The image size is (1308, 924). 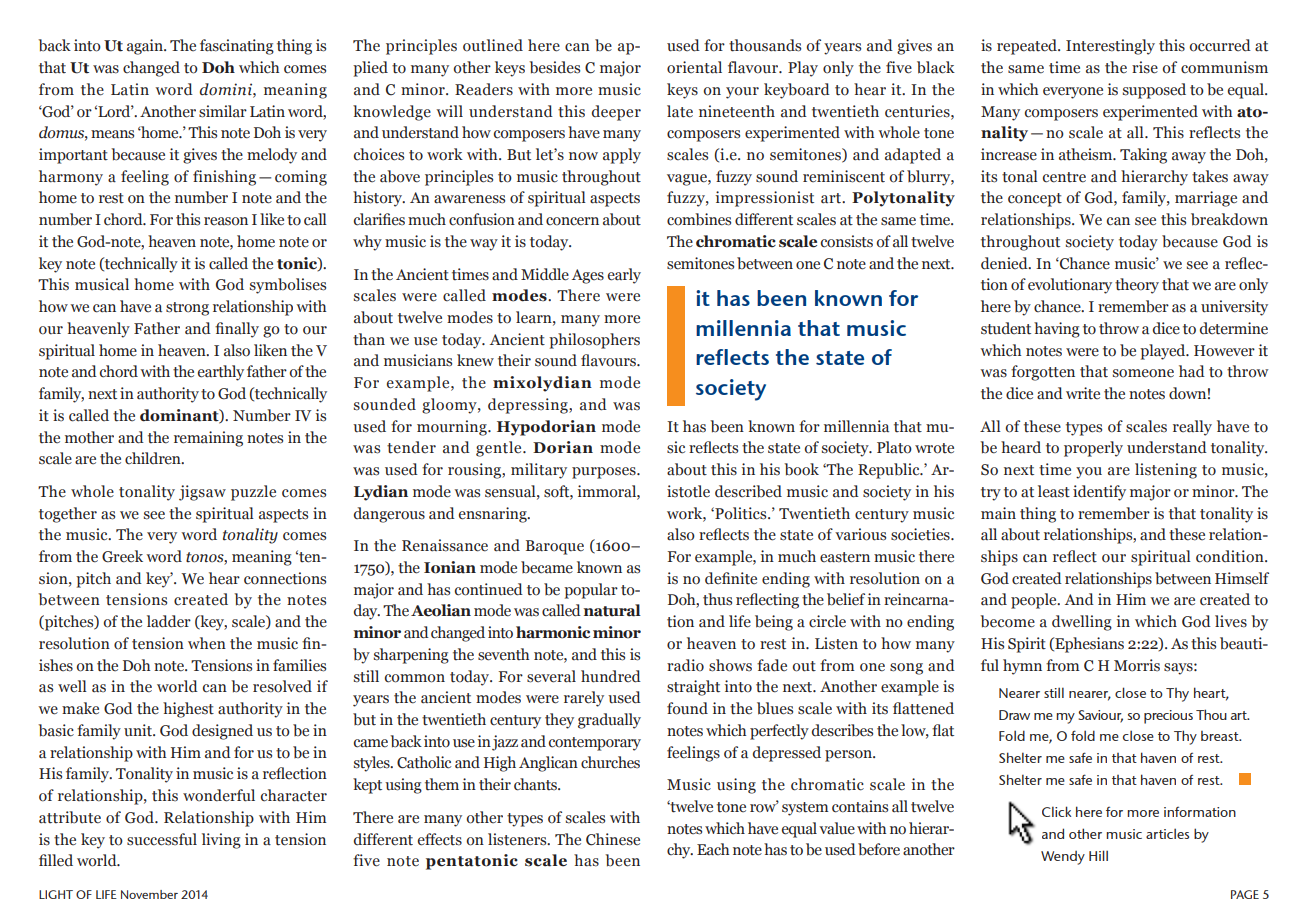 I want to click on finally, so click(x=237, y=330).
